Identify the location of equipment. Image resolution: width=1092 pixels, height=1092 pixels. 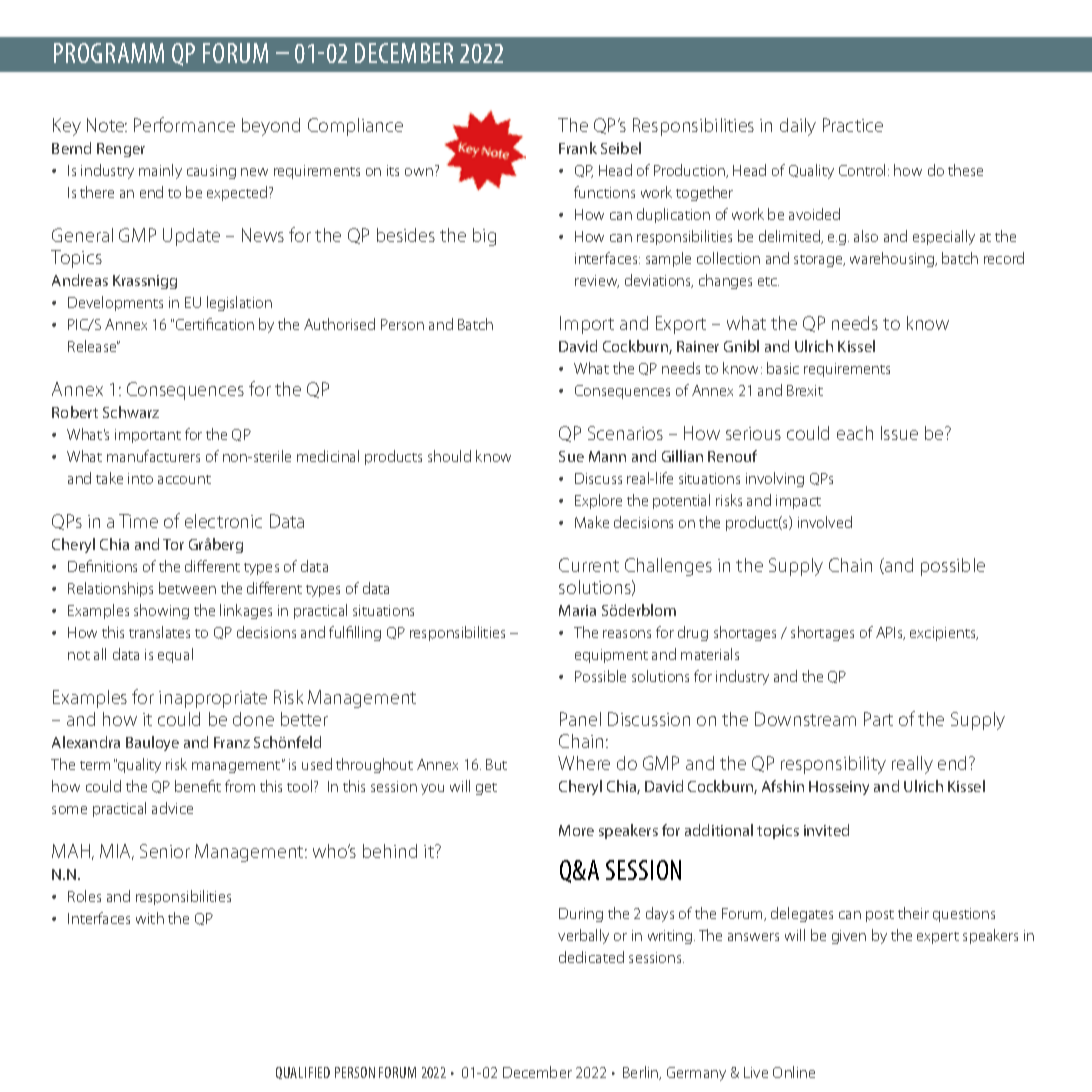
(611, 656).
